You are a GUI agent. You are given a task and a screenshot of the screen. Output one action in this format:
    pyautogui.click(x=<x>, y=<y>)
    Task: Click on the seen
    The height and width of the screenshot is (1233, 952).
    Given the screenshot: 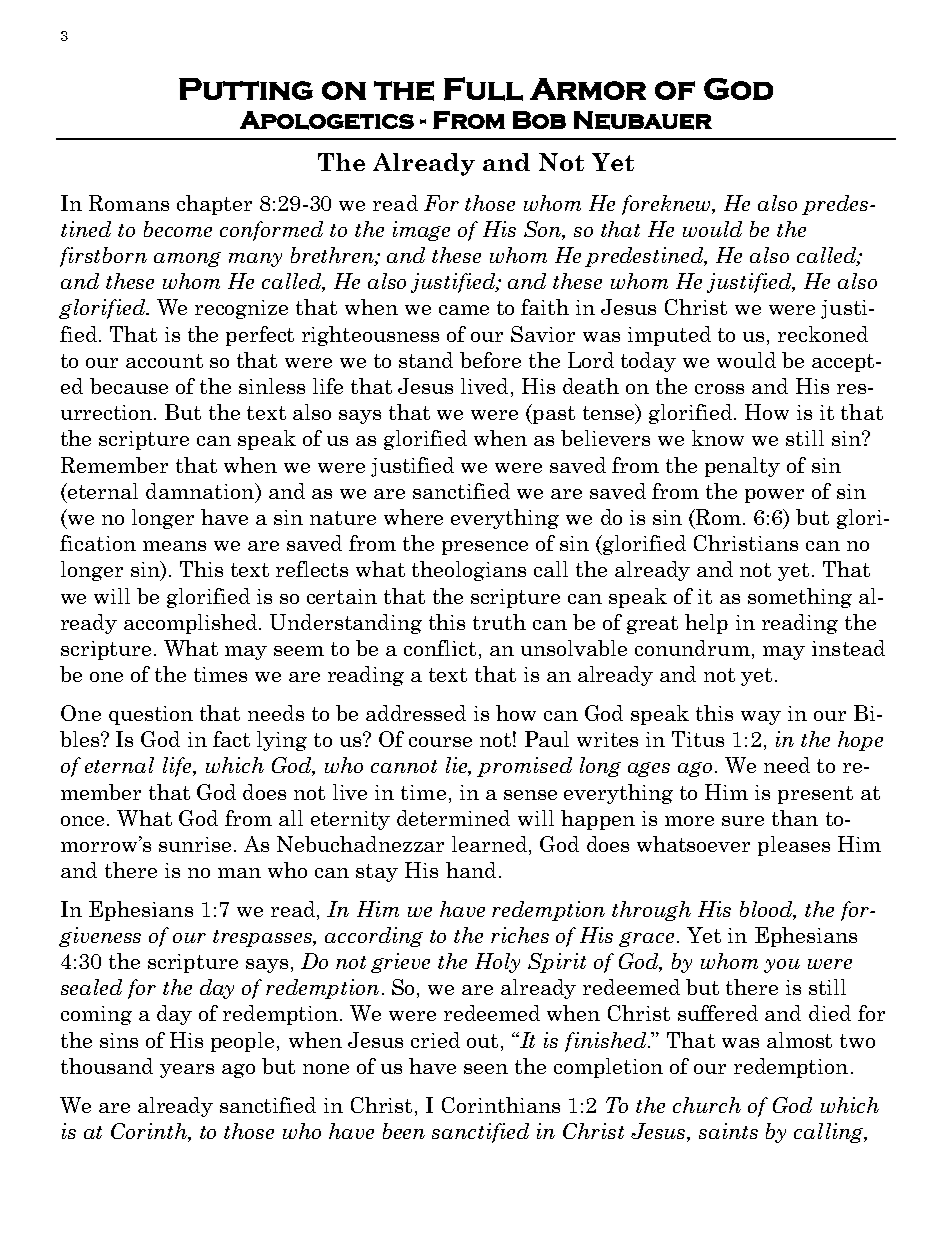 What is the action you would take?
    pyautogui.click(x=486, y=1069)
